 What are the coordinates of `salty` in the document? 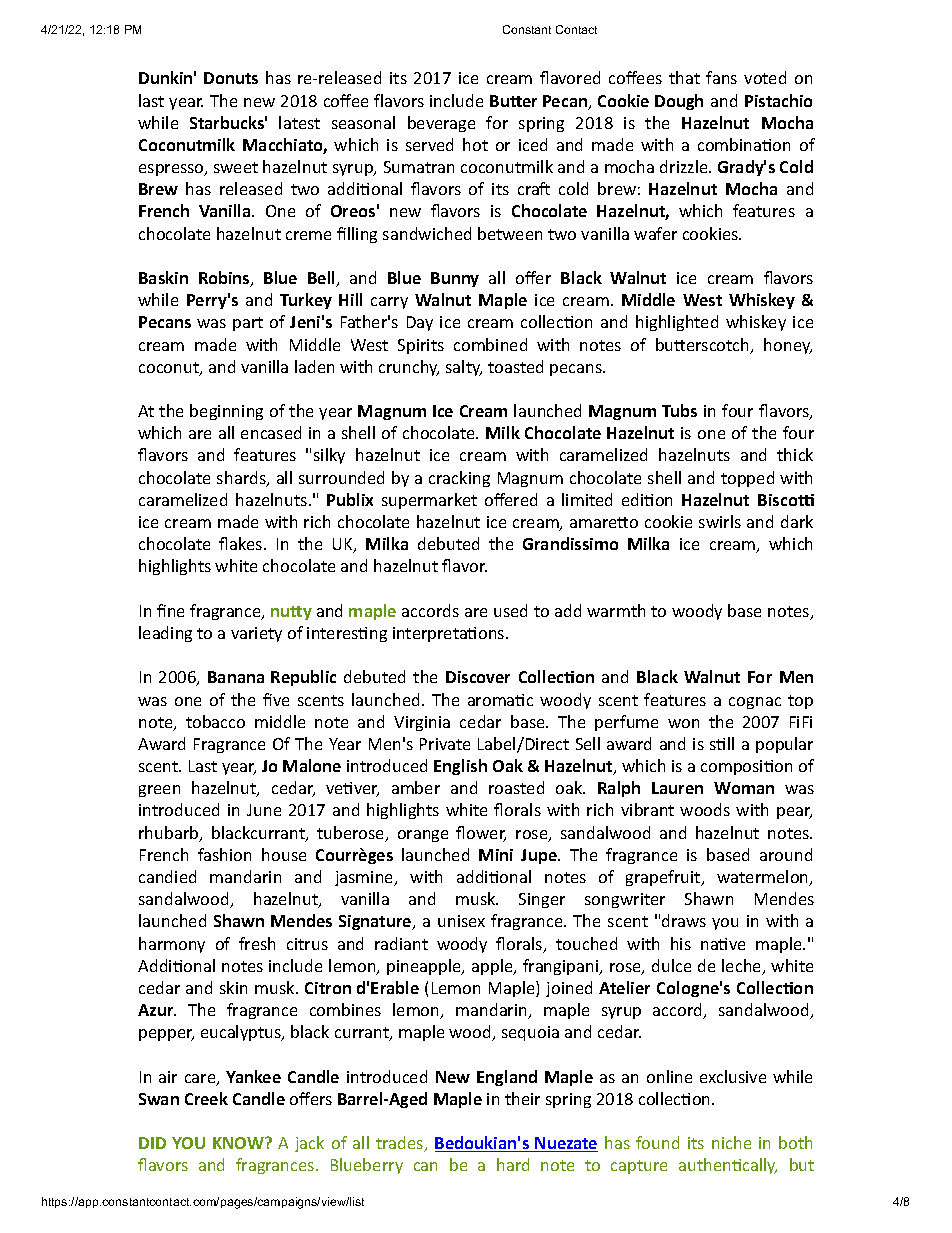 It's located at (464, 368).
